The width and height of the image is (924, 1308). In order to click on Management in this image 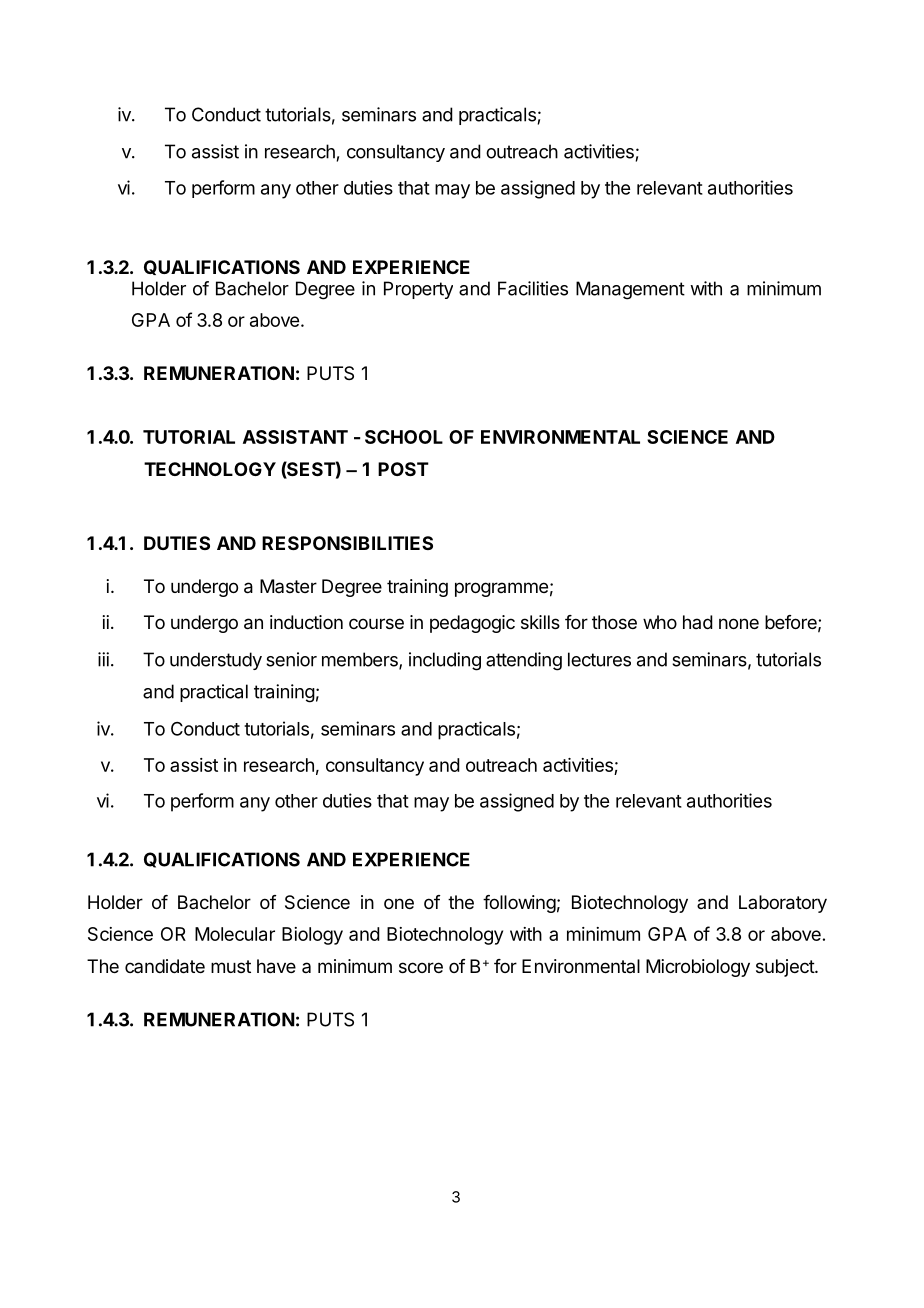, I will do `click(630, 290)`.
